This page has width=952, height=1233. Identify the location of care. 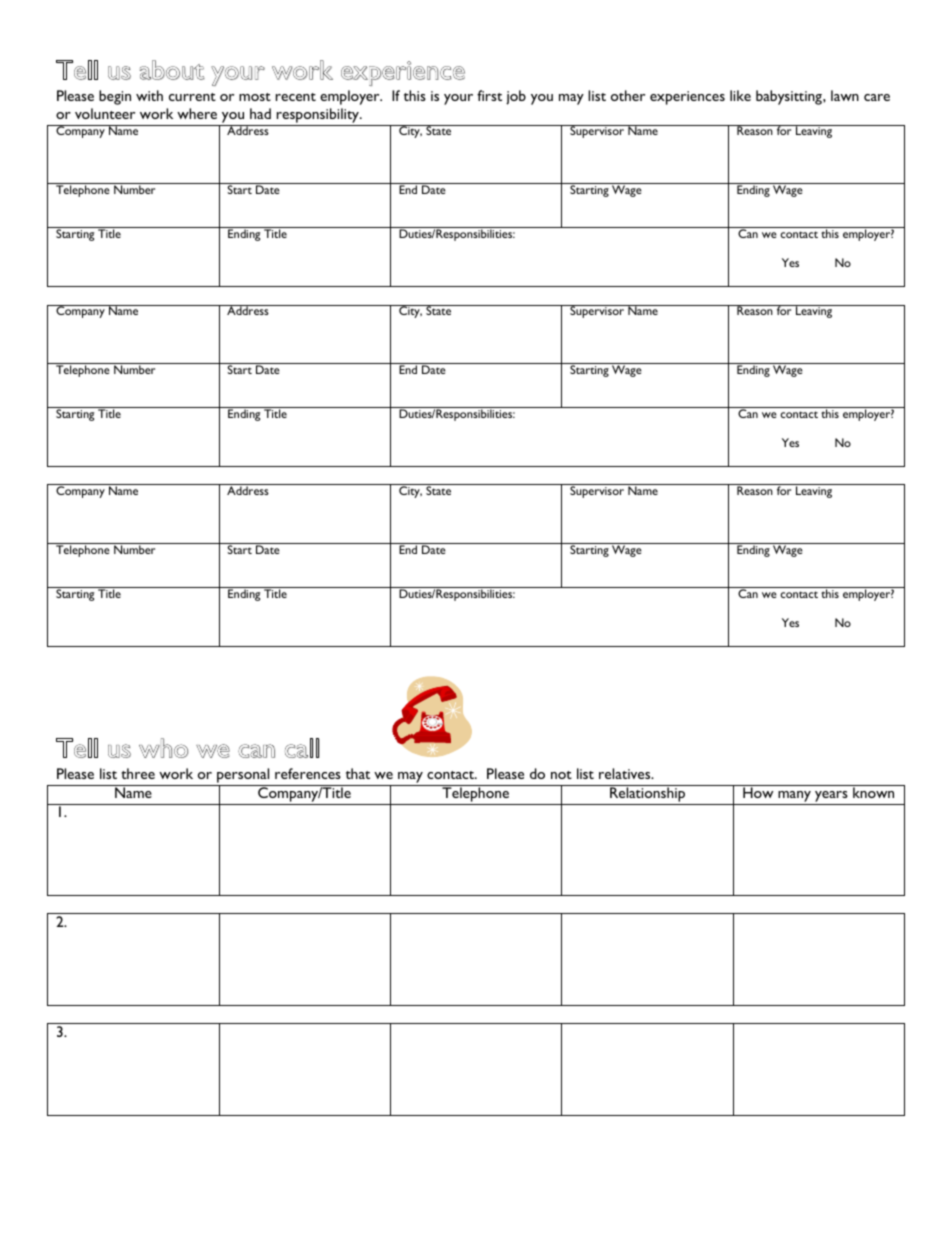
(877, 97).
